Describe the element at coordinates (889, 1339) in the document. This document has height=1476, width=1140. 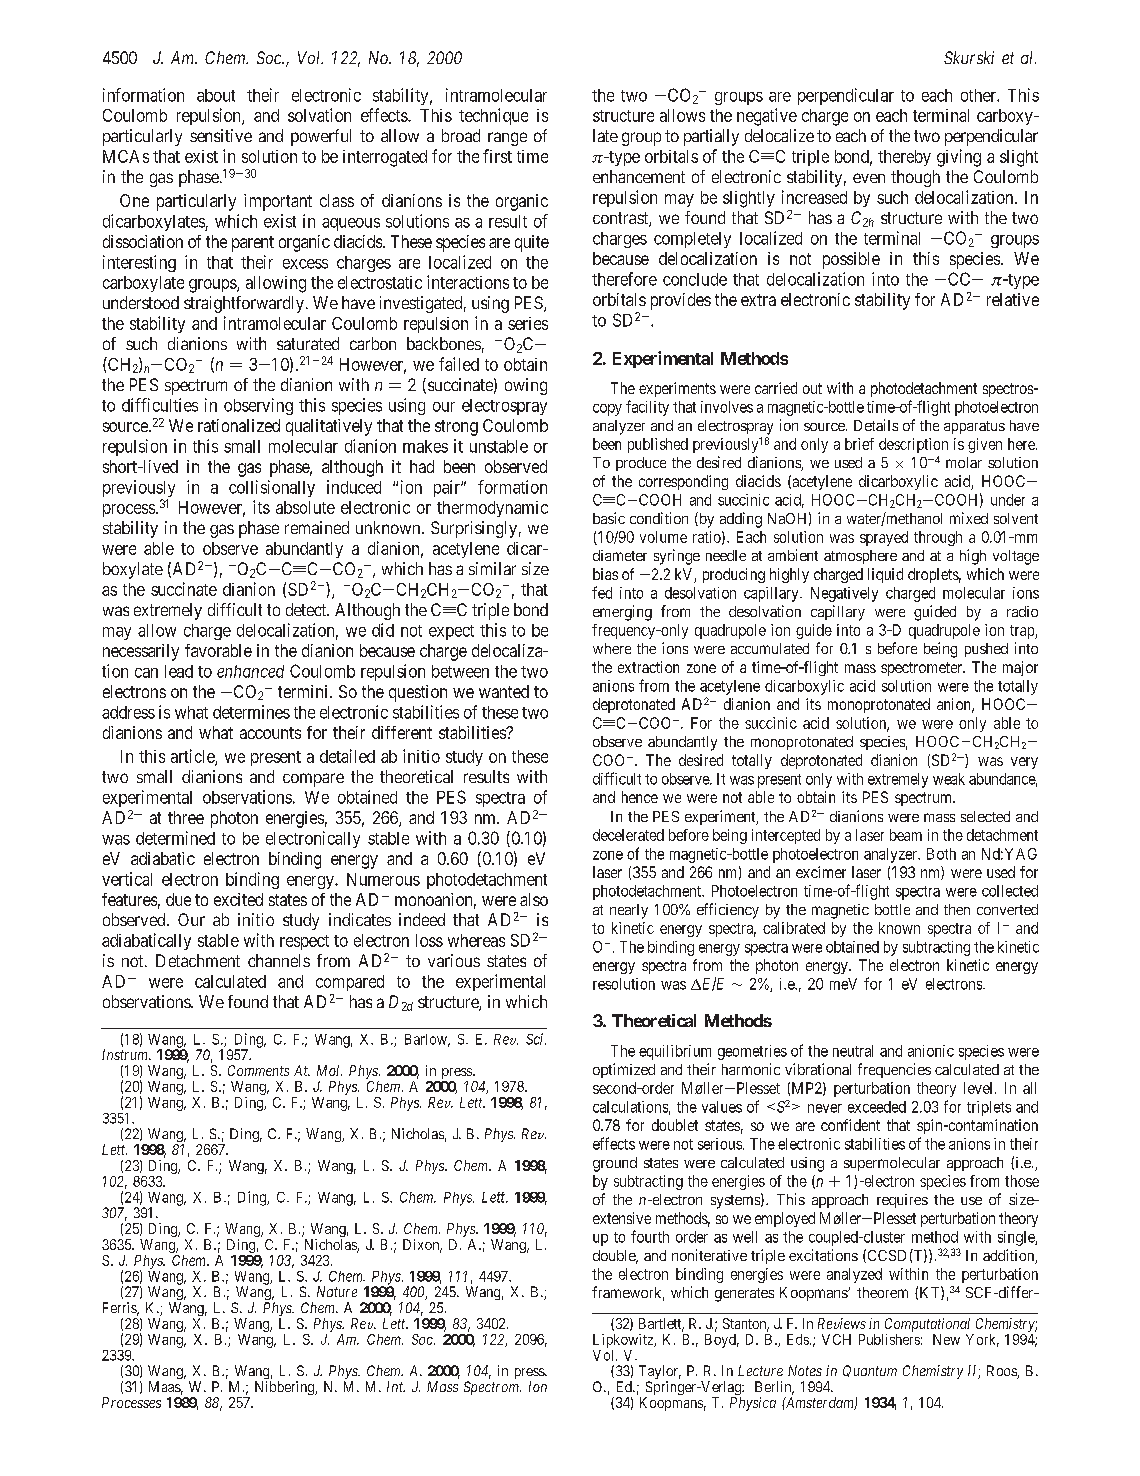
I see `Publishers` at that location.
